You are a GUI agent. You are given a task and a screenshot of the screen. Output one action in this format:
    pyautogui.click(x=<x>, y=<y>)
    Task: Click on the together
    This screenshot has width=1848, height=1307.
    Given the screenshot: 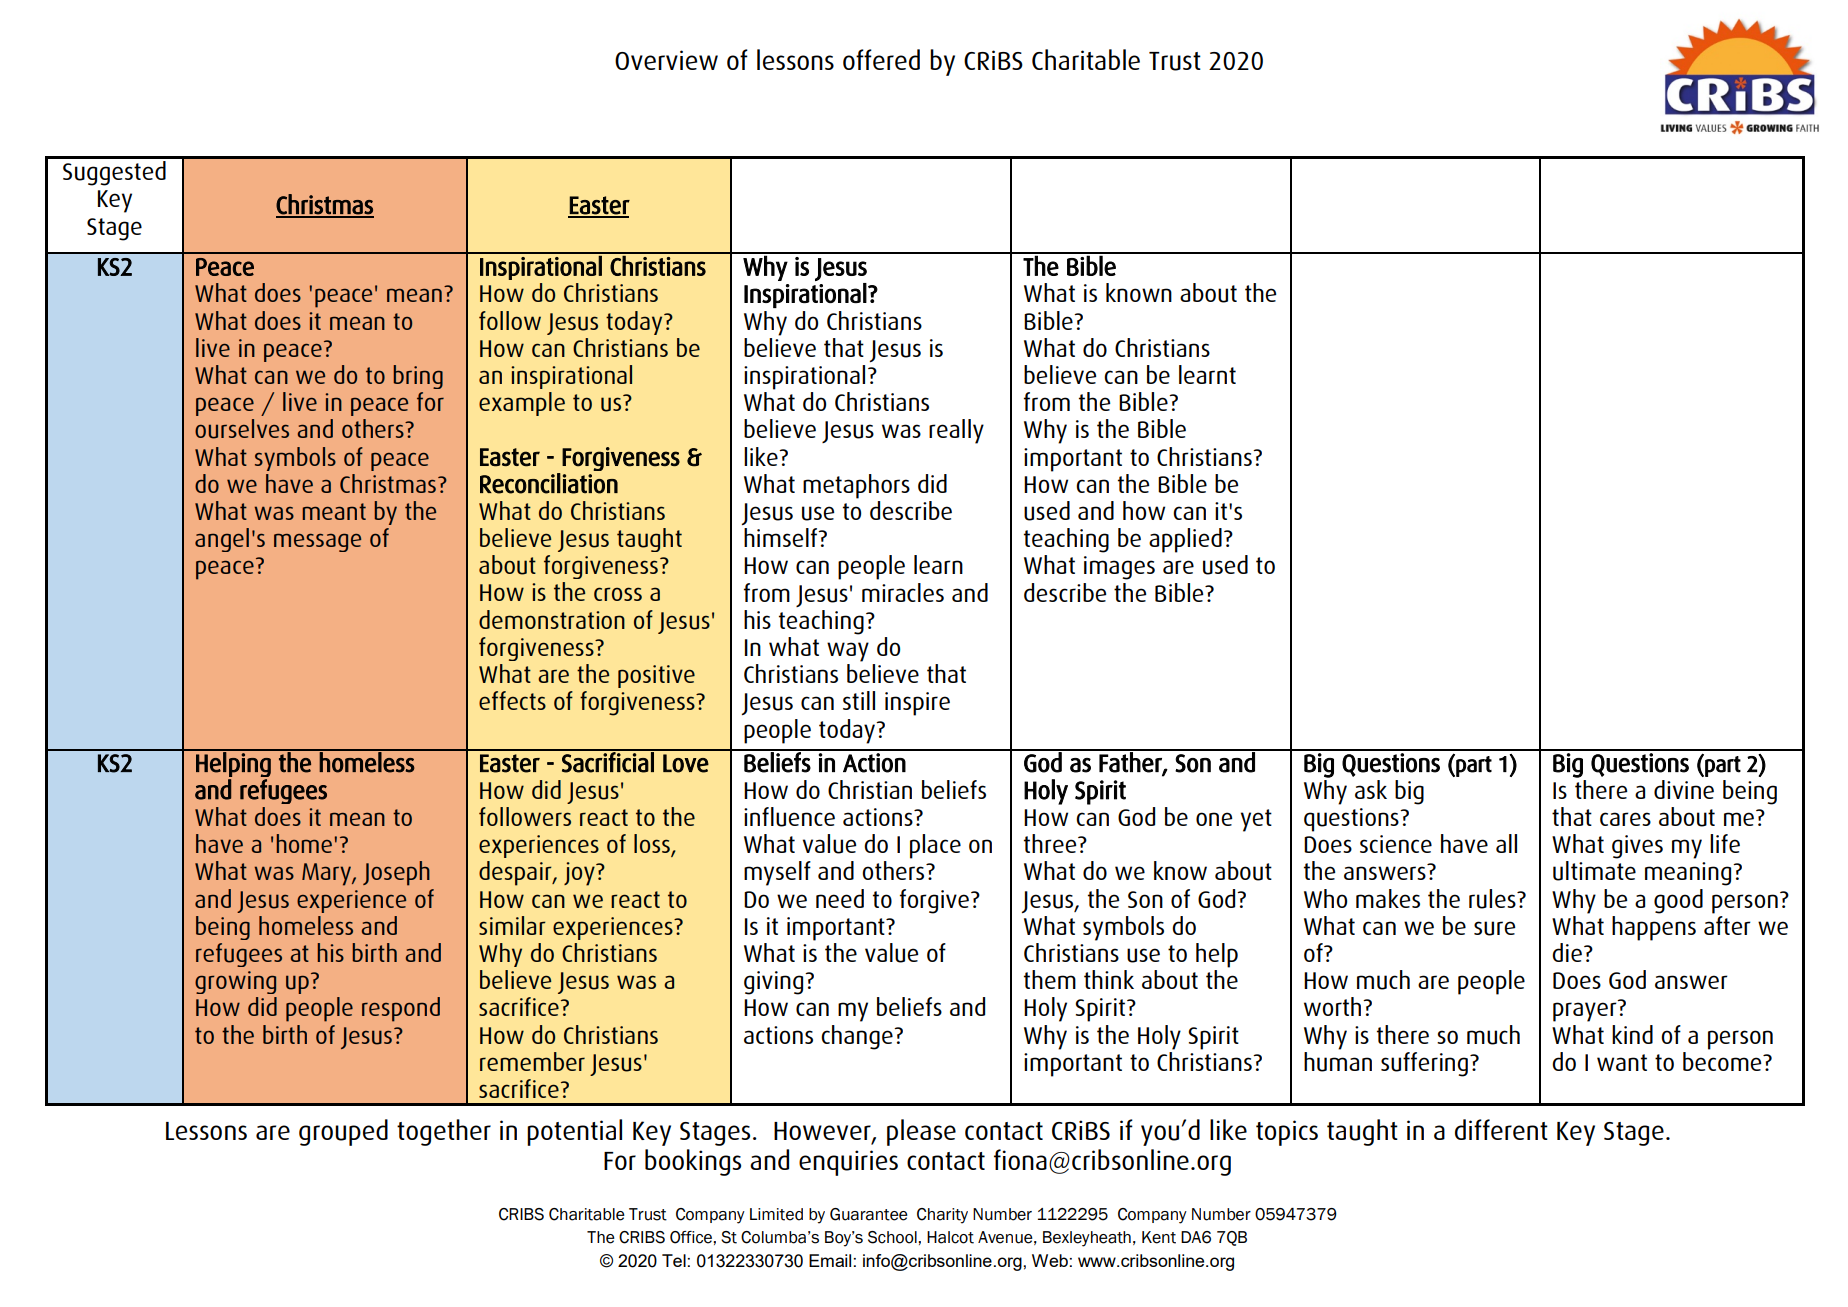 What is the action you would take?
    pyautogui.click(x=444, y=1132)
